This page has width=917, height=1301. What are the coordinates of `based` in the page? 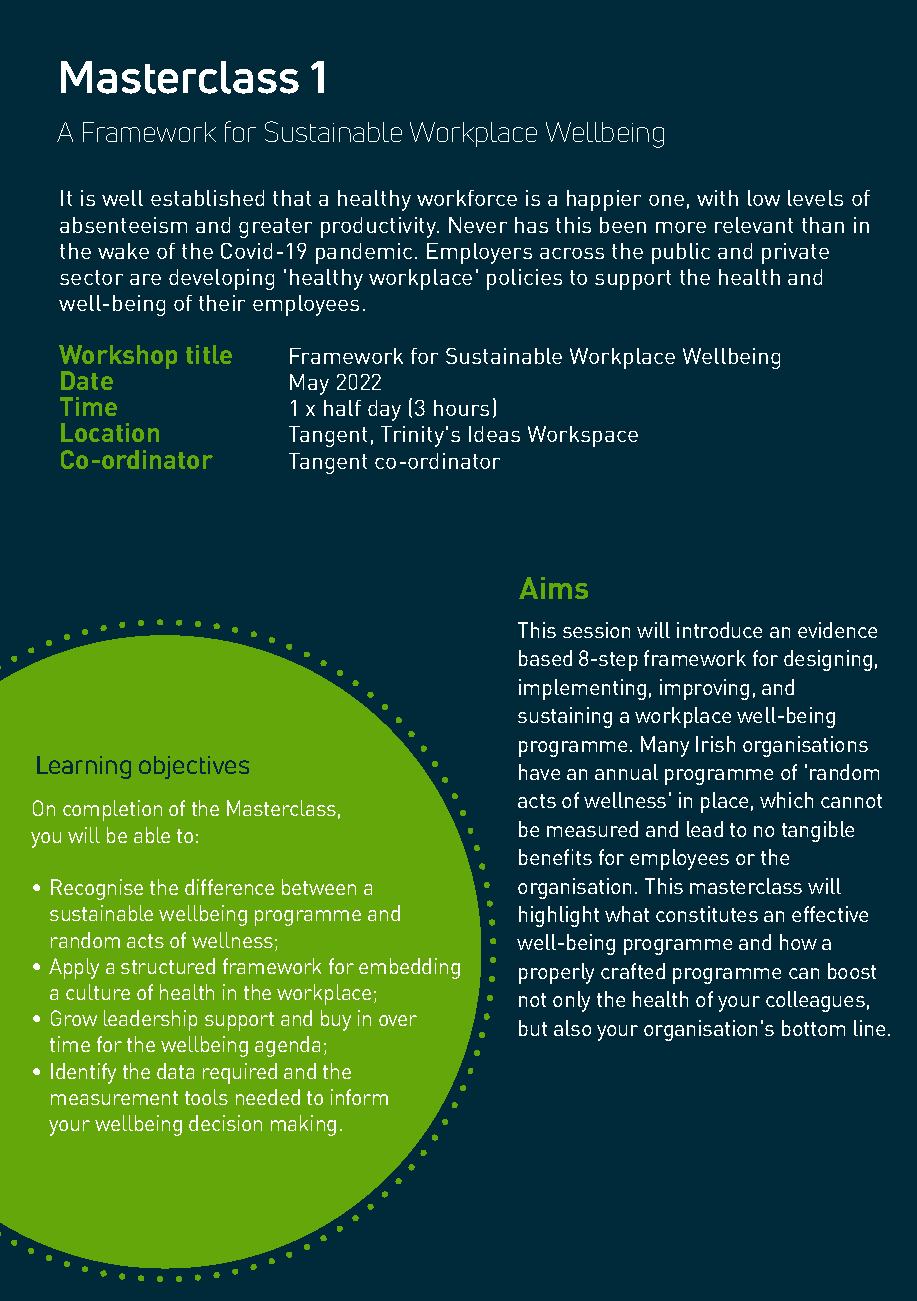 It's located at (545, 658).
